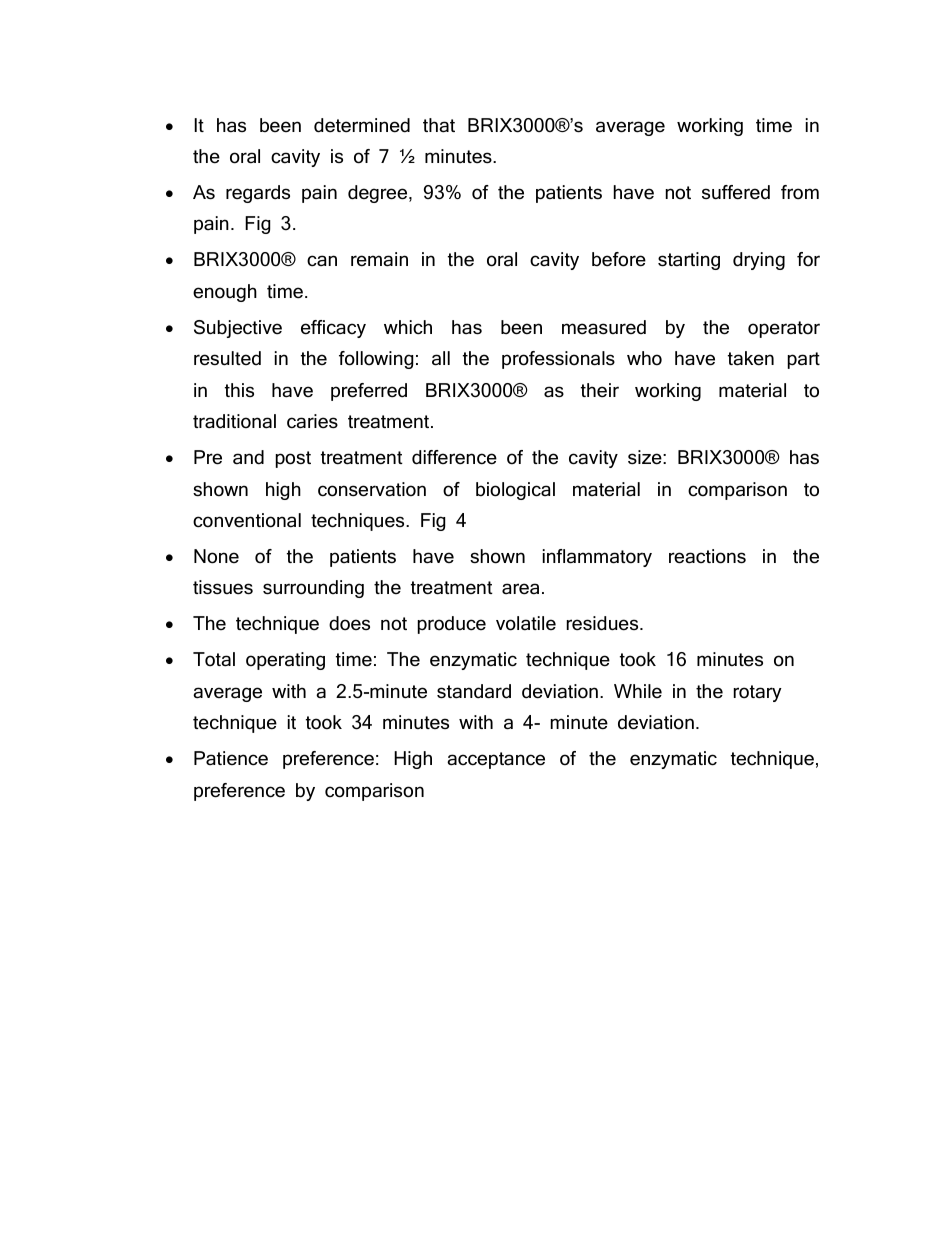 The width and height of the document is (952, 1233). I want to click on Subjective, so click(238, 329).
